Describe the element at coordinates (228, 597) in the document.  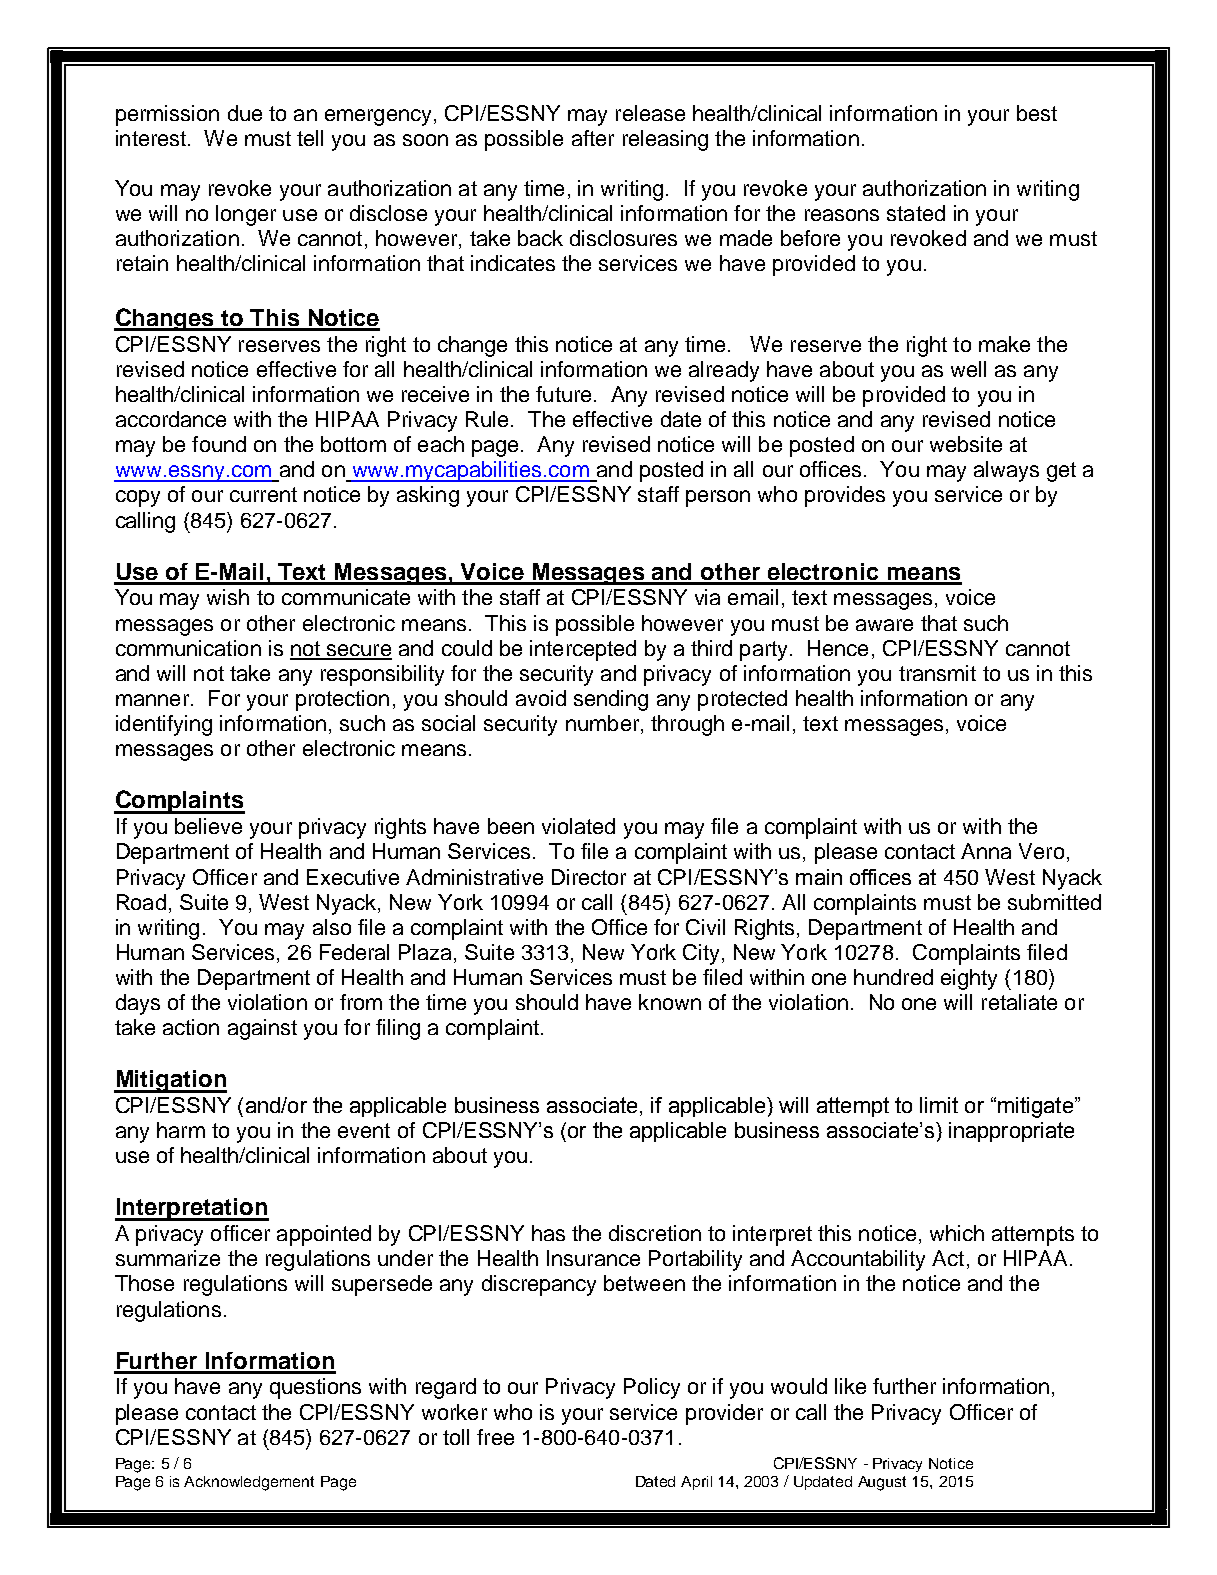
I see `wish` at that location.
